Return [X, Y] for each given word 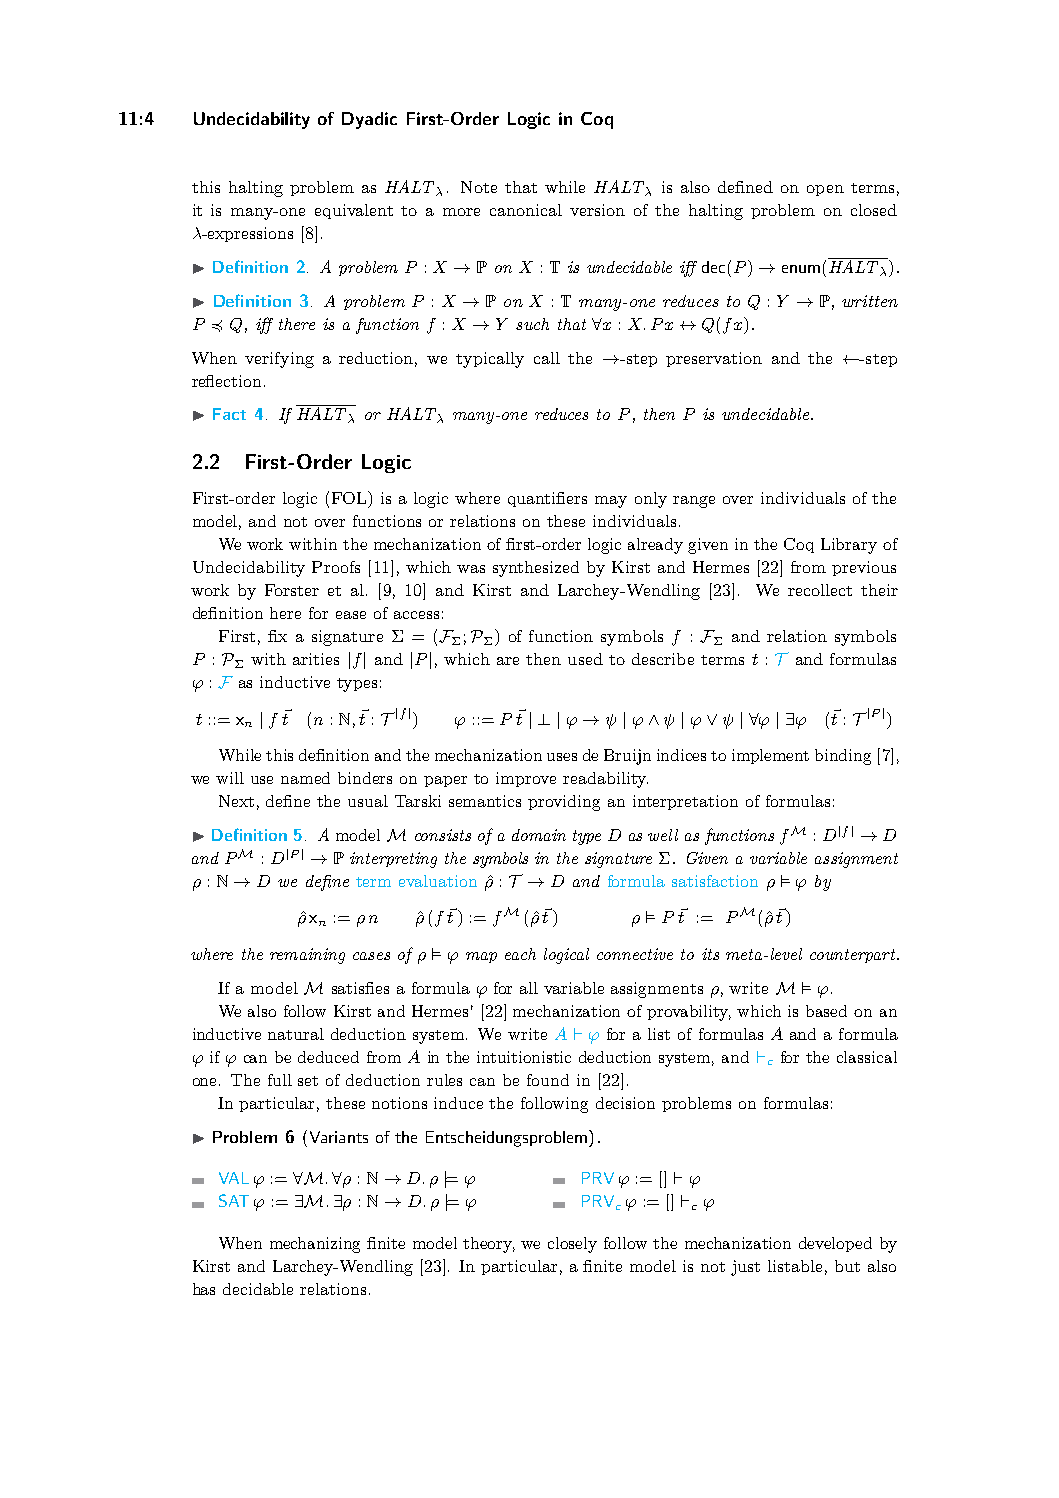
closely [572, 1245]
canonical [526, 210]
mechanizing [315, 1245]
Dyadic [369, 120]
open [825, 190]
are [508, 661]
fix [277, 636]
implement [770, 756]
